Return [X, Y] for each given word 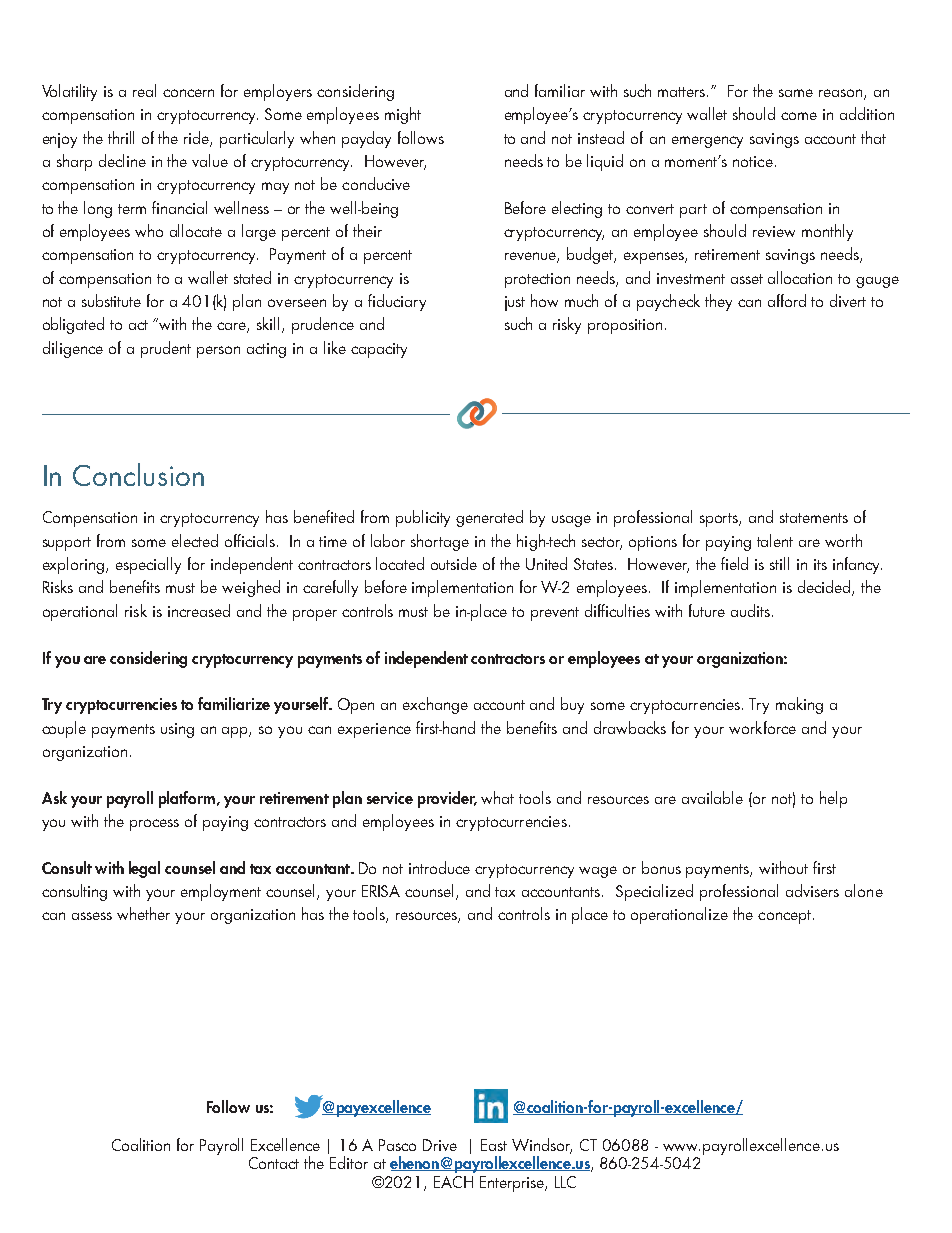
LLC [565, 1182]
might [403, 115]
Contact [274, 1163]
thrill [121, 137]
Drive [440, 1145]
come [799, 116]
